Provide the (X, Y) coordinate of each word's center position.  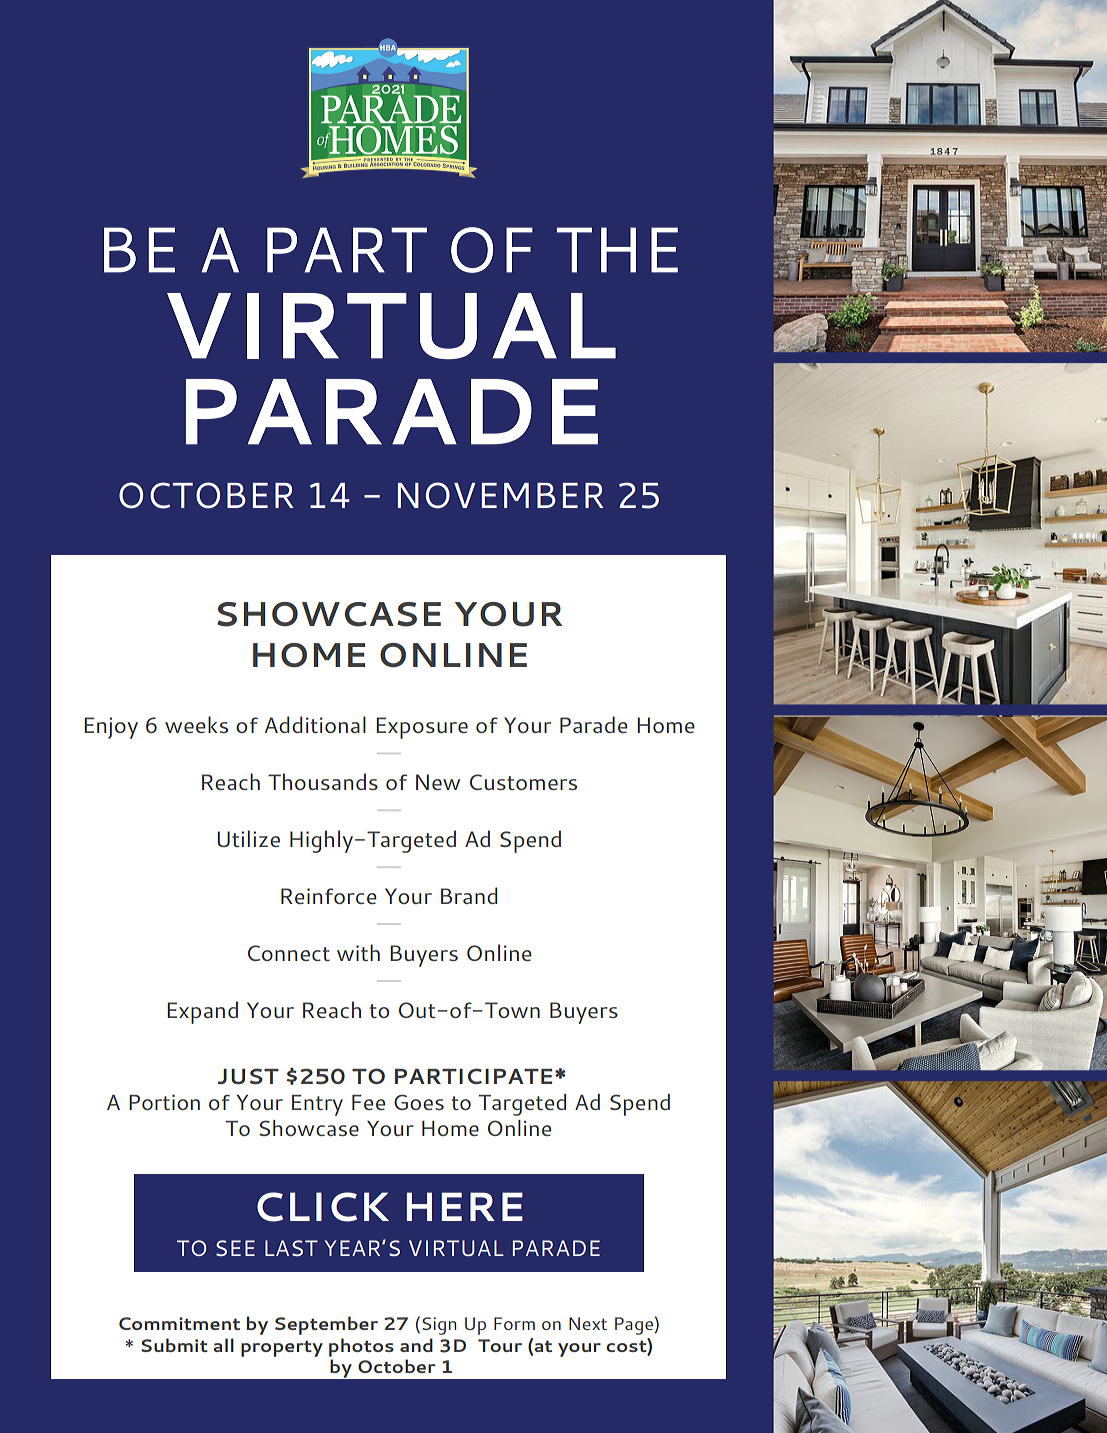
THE (617, 250)
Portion (164, 1102)
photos (361, 1347)
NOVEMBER (501, 495)
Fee (368, 1102)
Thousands (323, 781)
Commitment (179, 1323)
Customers (523, 782)
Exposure (422, 728)
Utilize (248, 838)
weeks (196, 724)
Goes (419, 1102)
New (438, 782)
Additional (315, 724)
